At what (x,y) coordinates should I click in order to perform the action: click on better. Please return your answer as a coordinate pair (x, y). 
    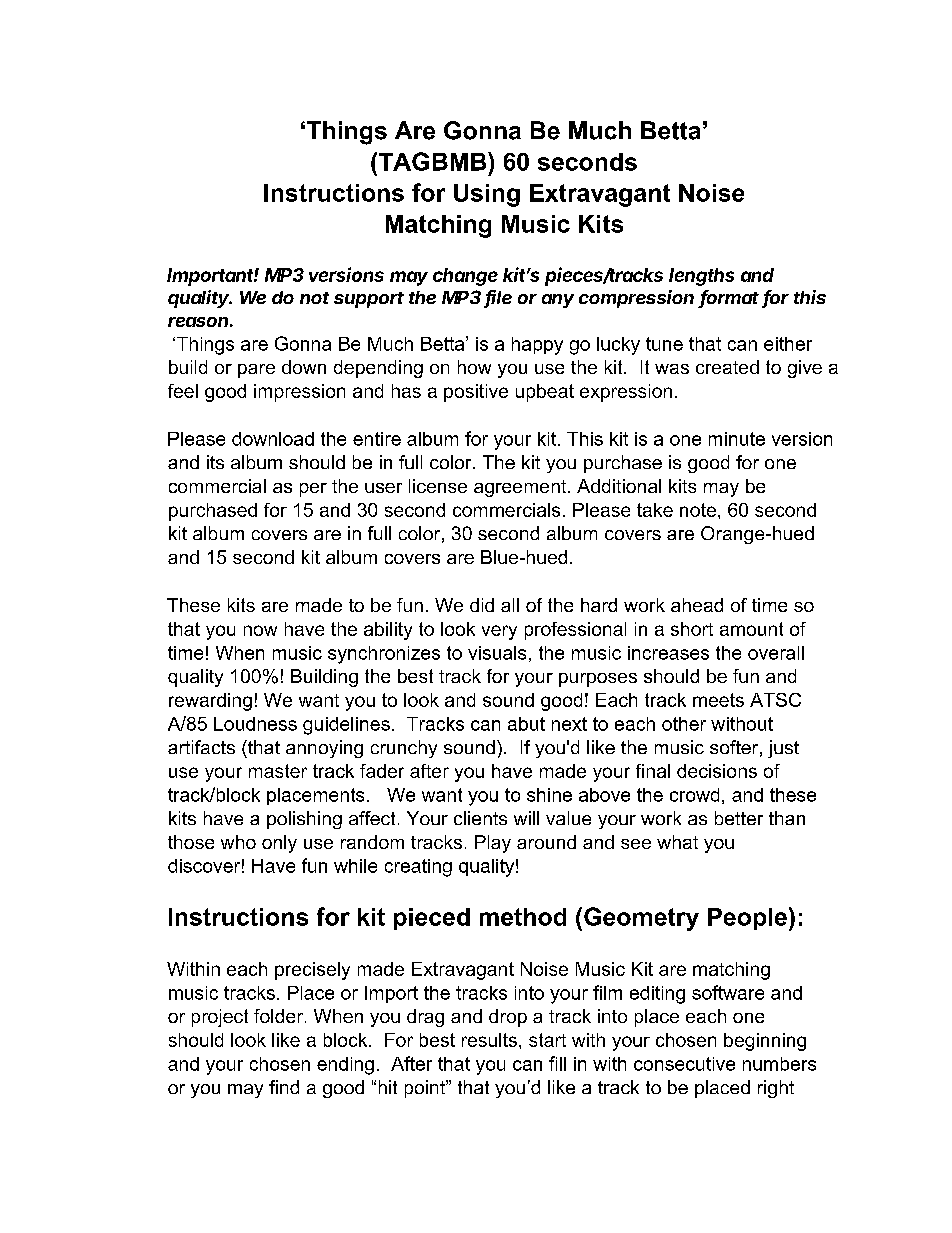
    Looking at the image, I should click on (739, 818).
